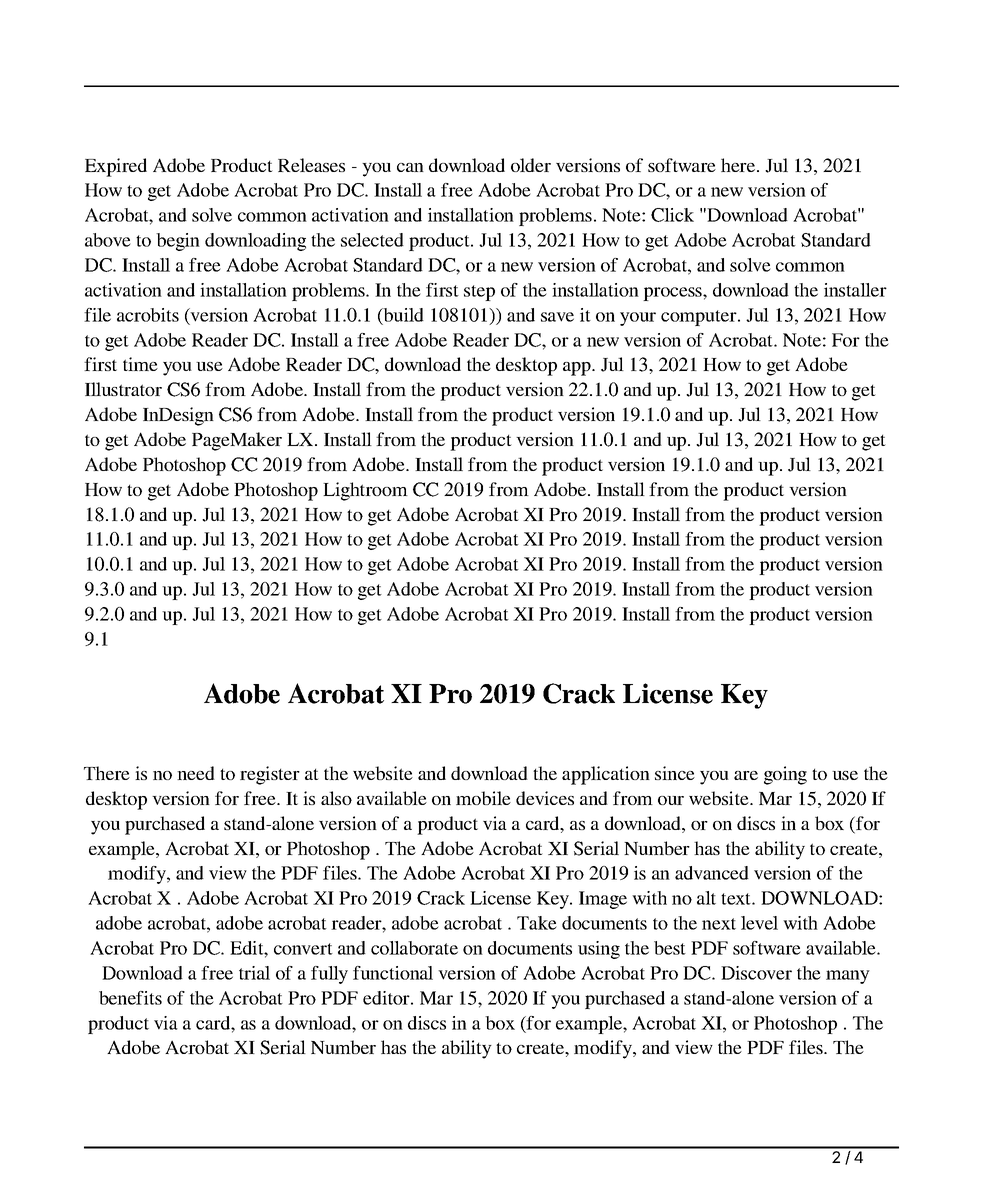 The height and width of the screenshot is (1204, 983). What do you see at coordinates (365, 491) in the screenshot?
I see `Lightroom` at bounding box center [365, 491].
